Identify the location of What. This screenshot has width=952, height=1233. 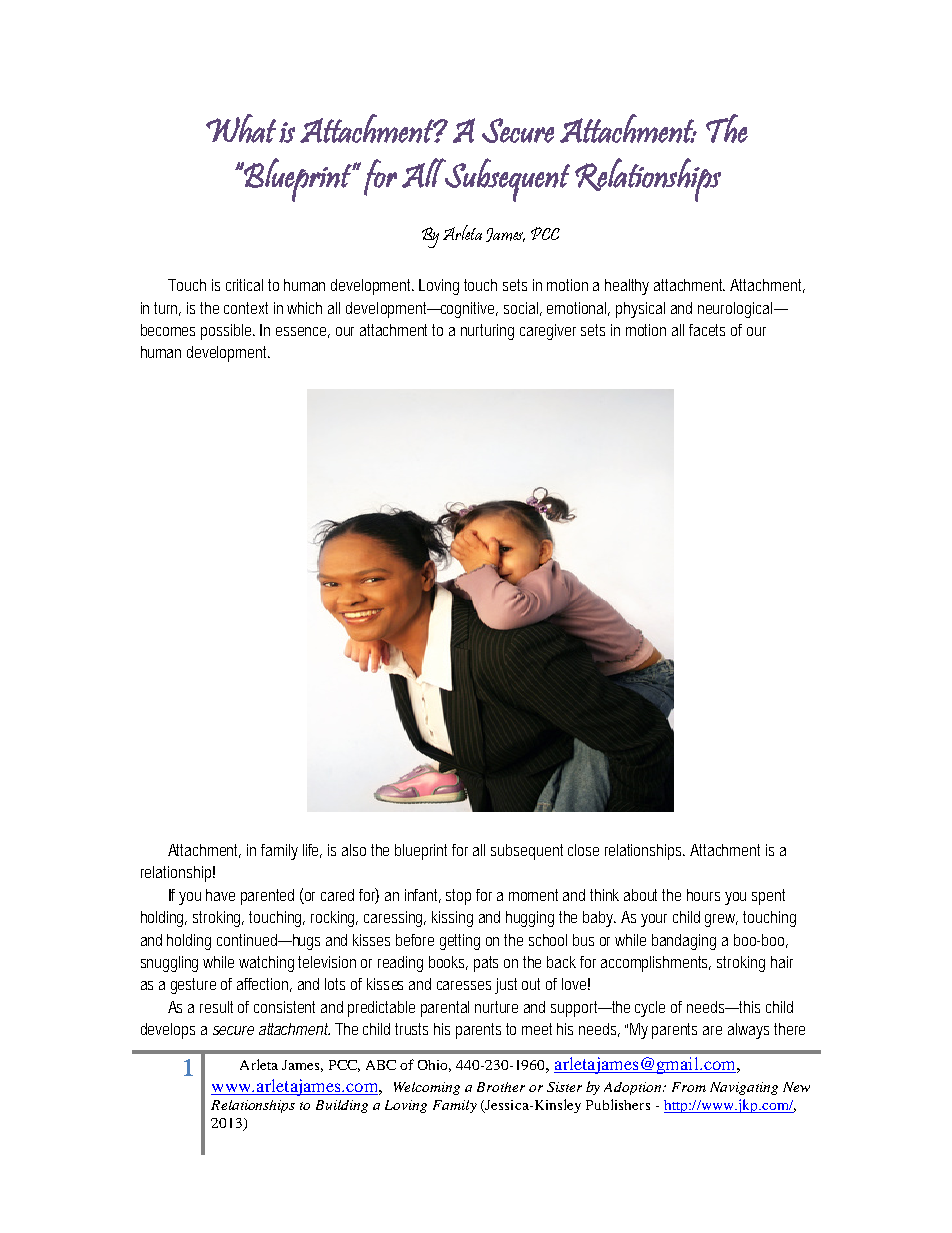
(241, 128).
